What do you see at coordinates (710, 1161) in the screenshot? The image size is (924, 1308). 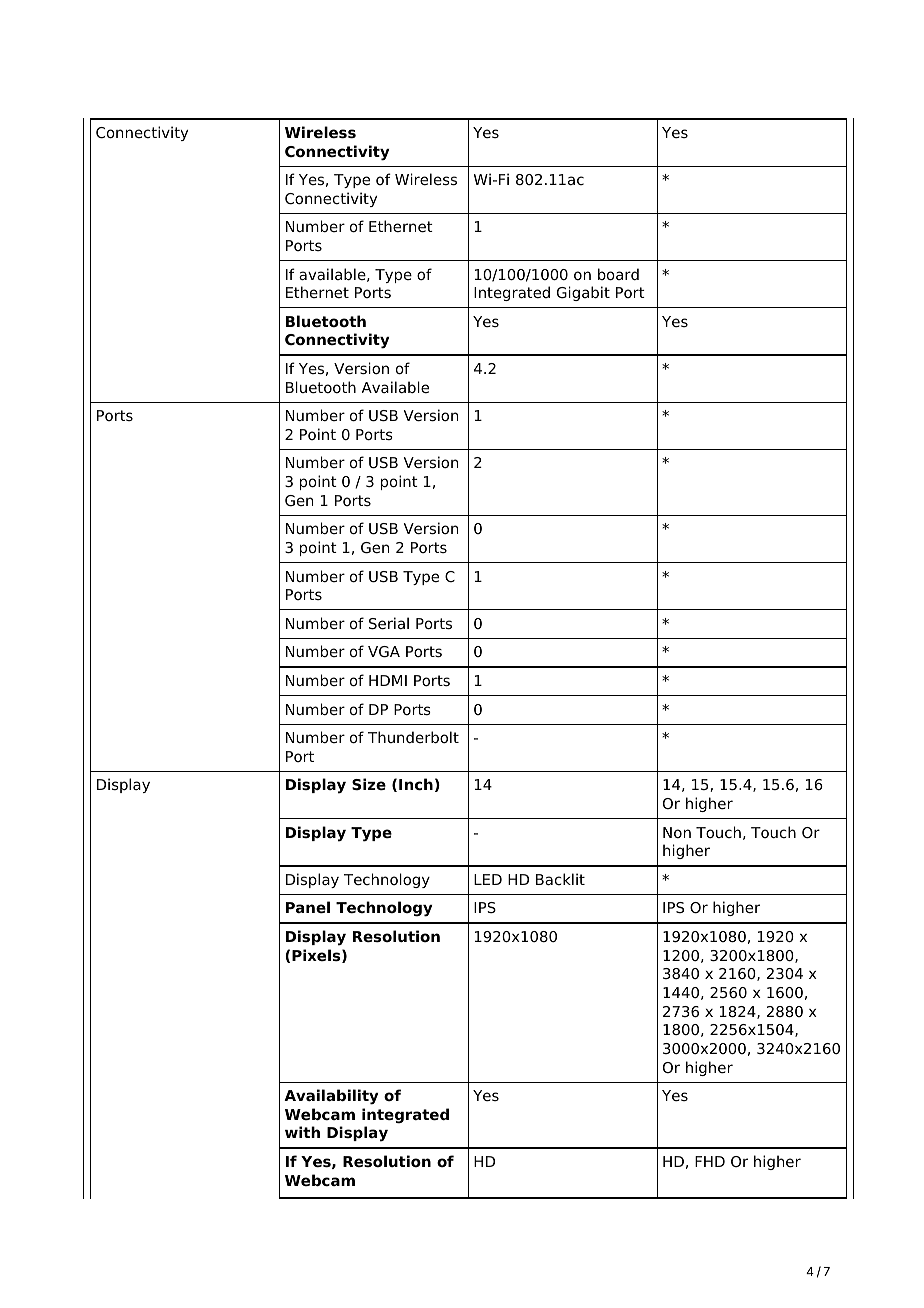 I see `FHD` at bounding box center [710, 1161].
